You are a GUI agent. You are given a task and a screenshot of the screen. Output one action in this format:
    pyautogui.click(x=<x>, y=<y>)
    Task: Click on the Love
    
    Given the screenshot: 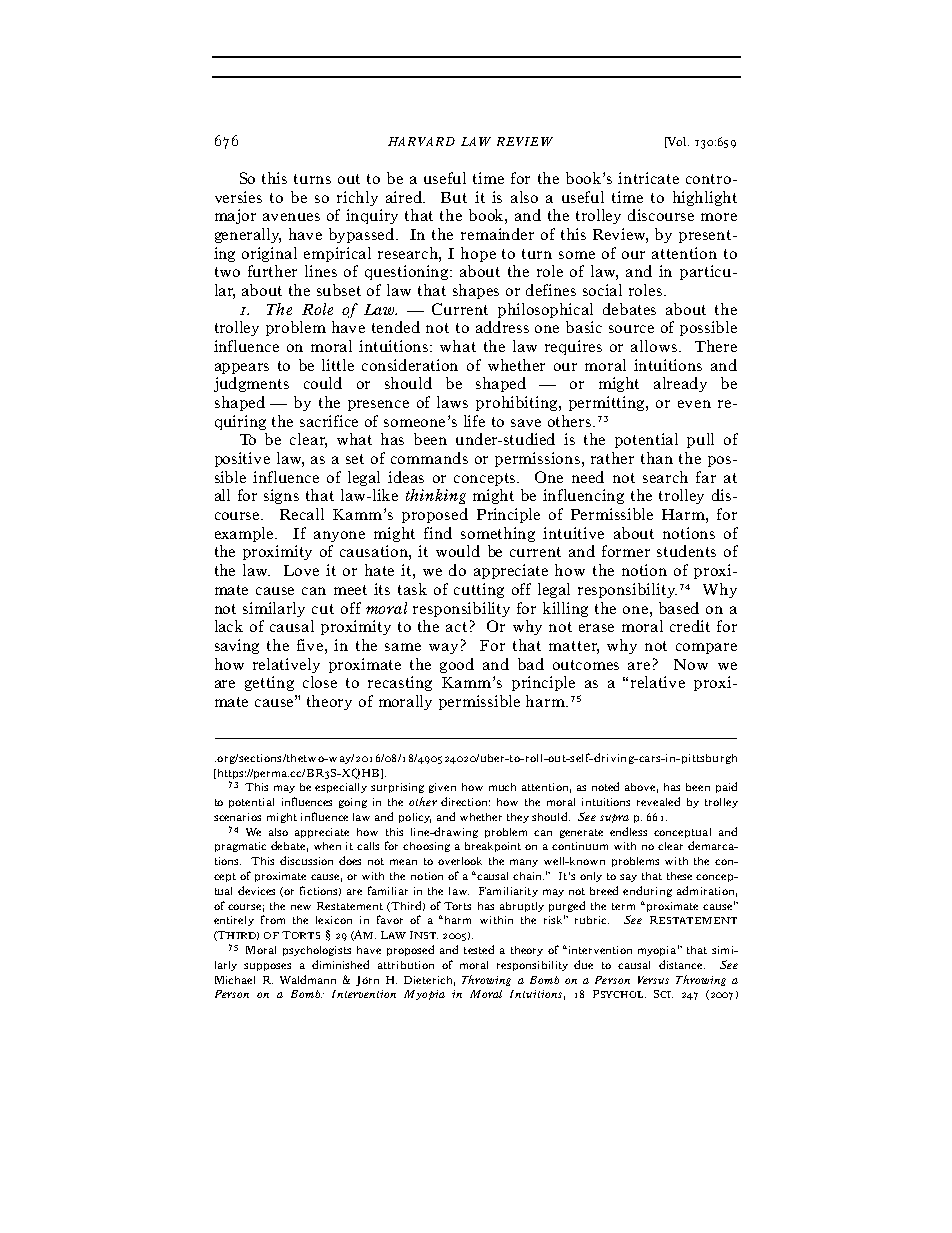 What is the action you would take?
    pyautogui.click(x=301, y=570)
